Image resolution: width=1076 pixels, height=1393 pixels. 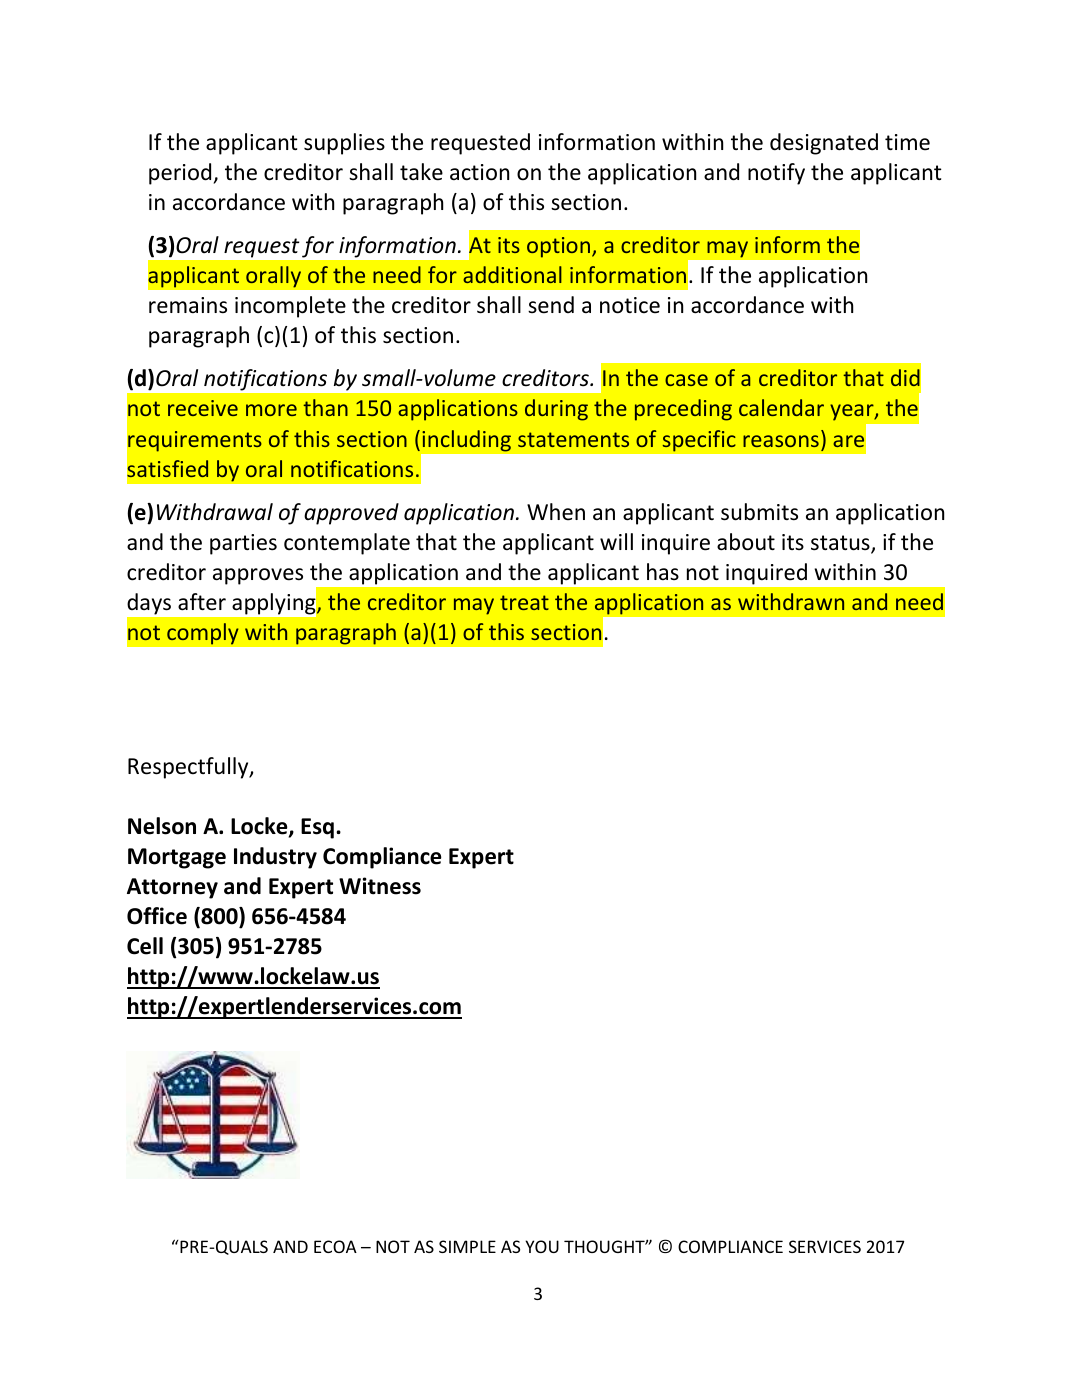 What do you see at coordinates (181, 174) in the page?
I see `period` at bounding box center [181, 174].
